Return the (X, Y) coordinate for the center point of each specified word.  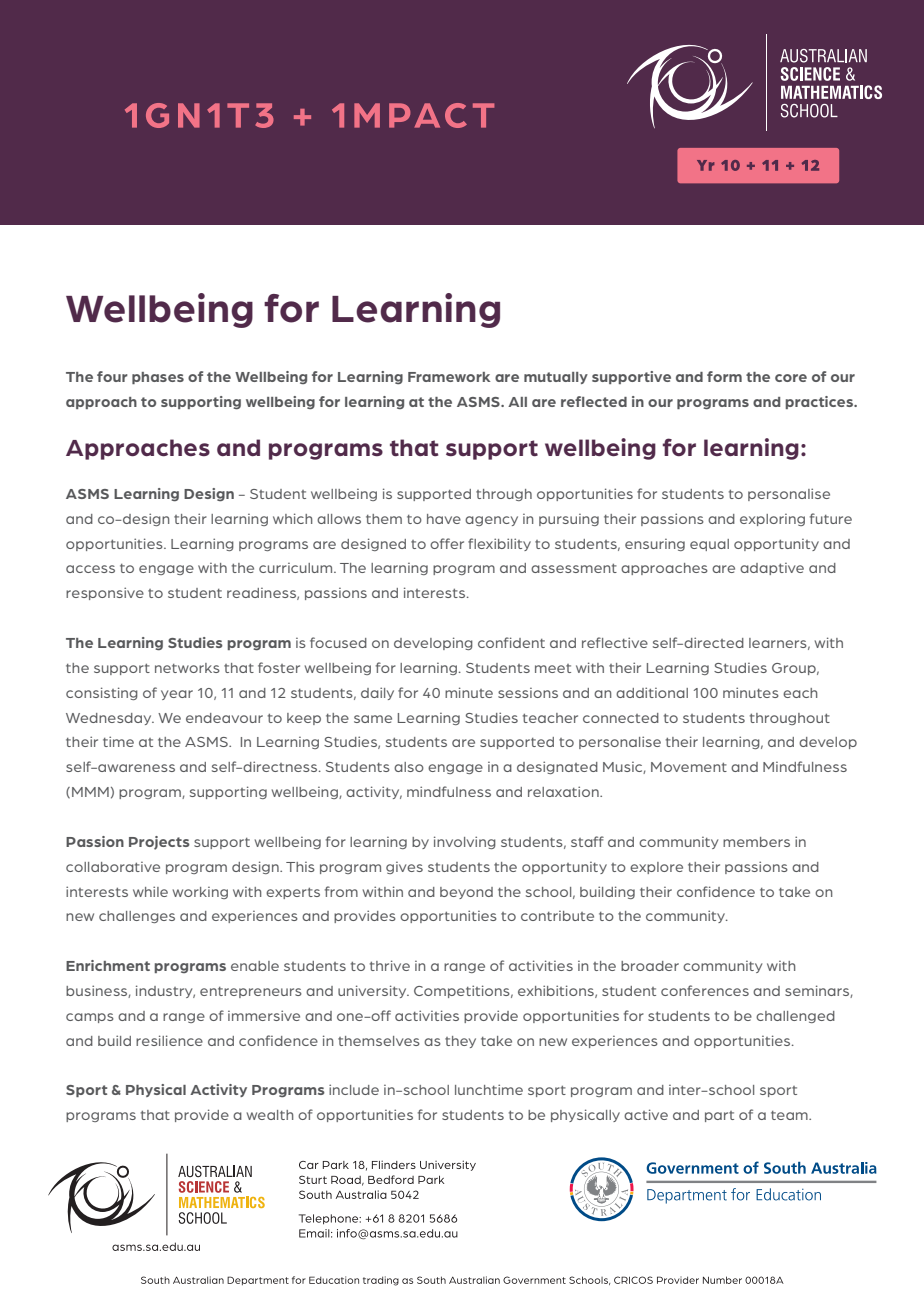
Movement (689, 767)
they (460, 1042)
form (724, 376)
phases (158, 378)
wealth (270, 1115)
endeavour (224, 718)
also (409, 767)
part (719, 1116)
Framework (449, 377)
